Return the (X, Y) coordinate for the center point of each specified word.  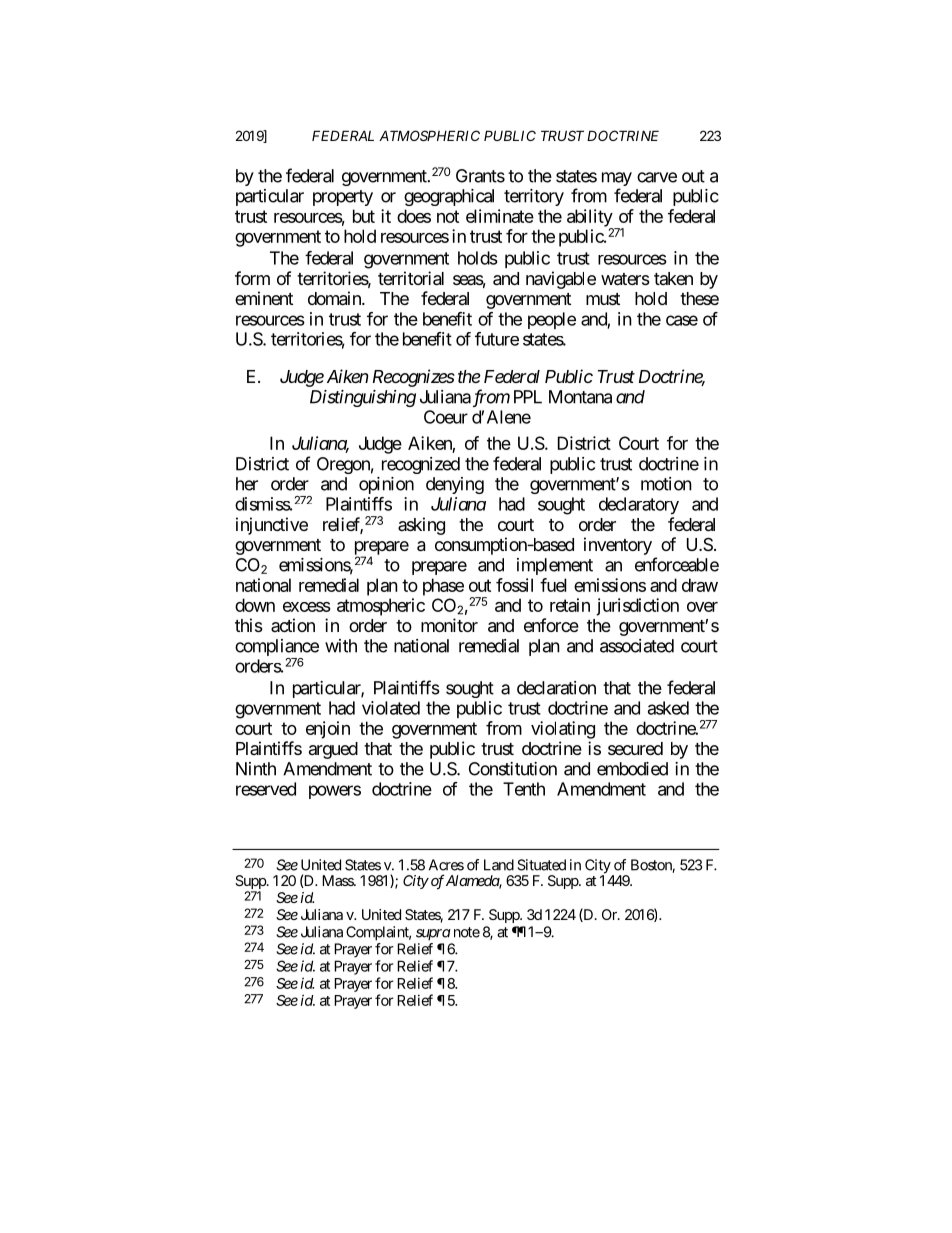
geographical (449, 197)
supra (433, 935)
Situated (541, 865)
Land (499, 865)
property (343, 198)
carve (657, 177)
